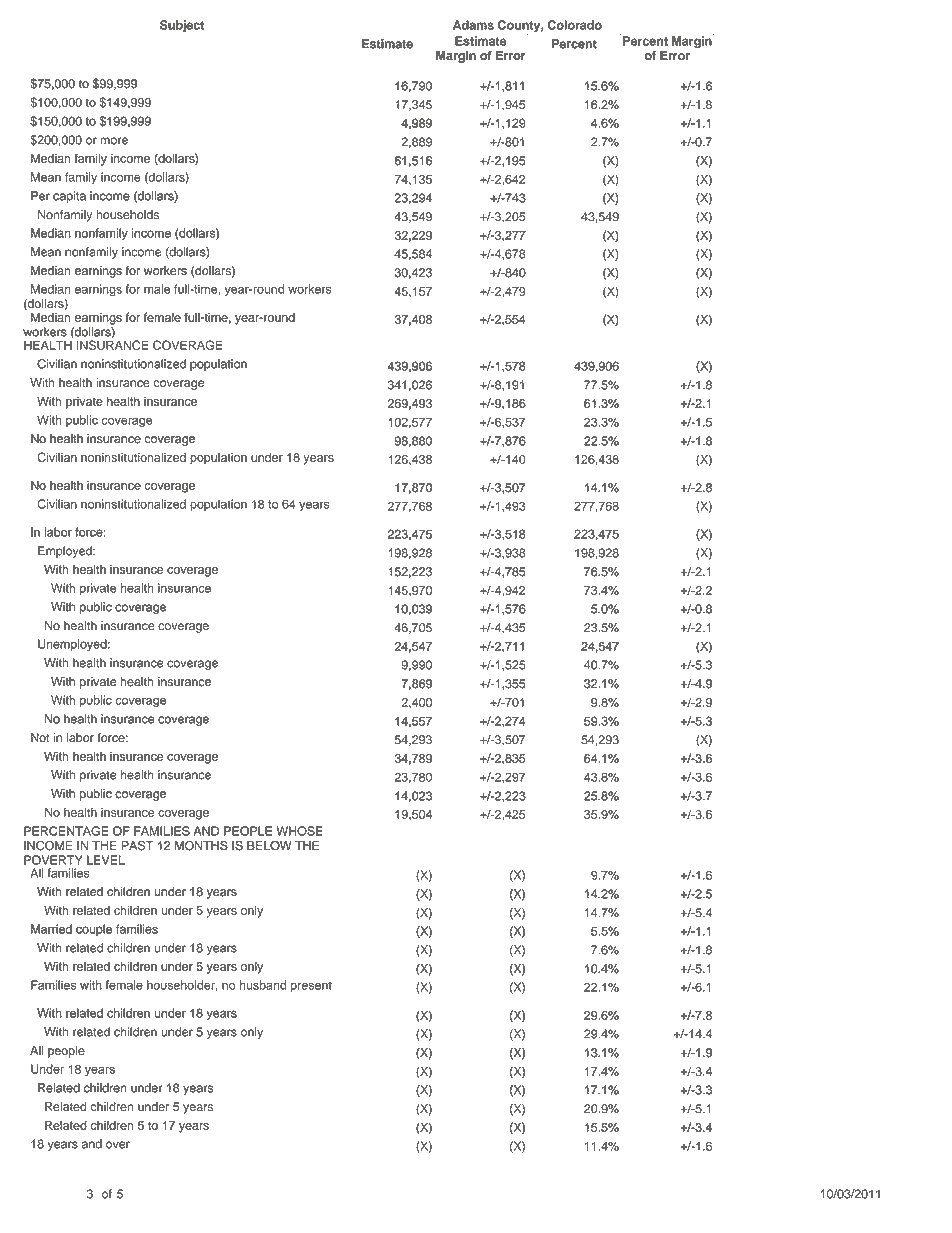 The image size is (952, 1233). Describe the element at coordinates (311, 986) in the page. I see `present` at that location.
